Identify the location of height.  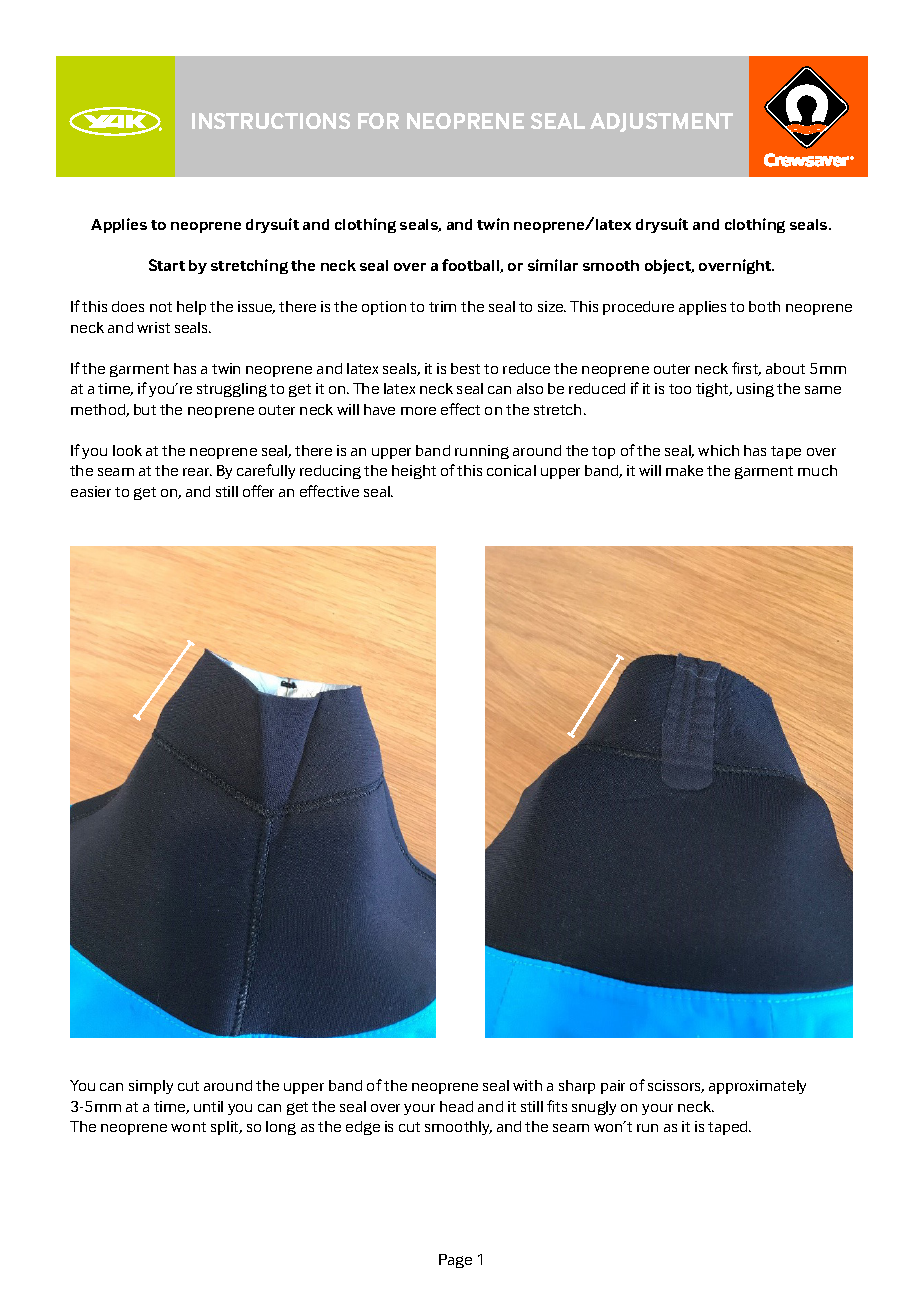
(414, 472).
